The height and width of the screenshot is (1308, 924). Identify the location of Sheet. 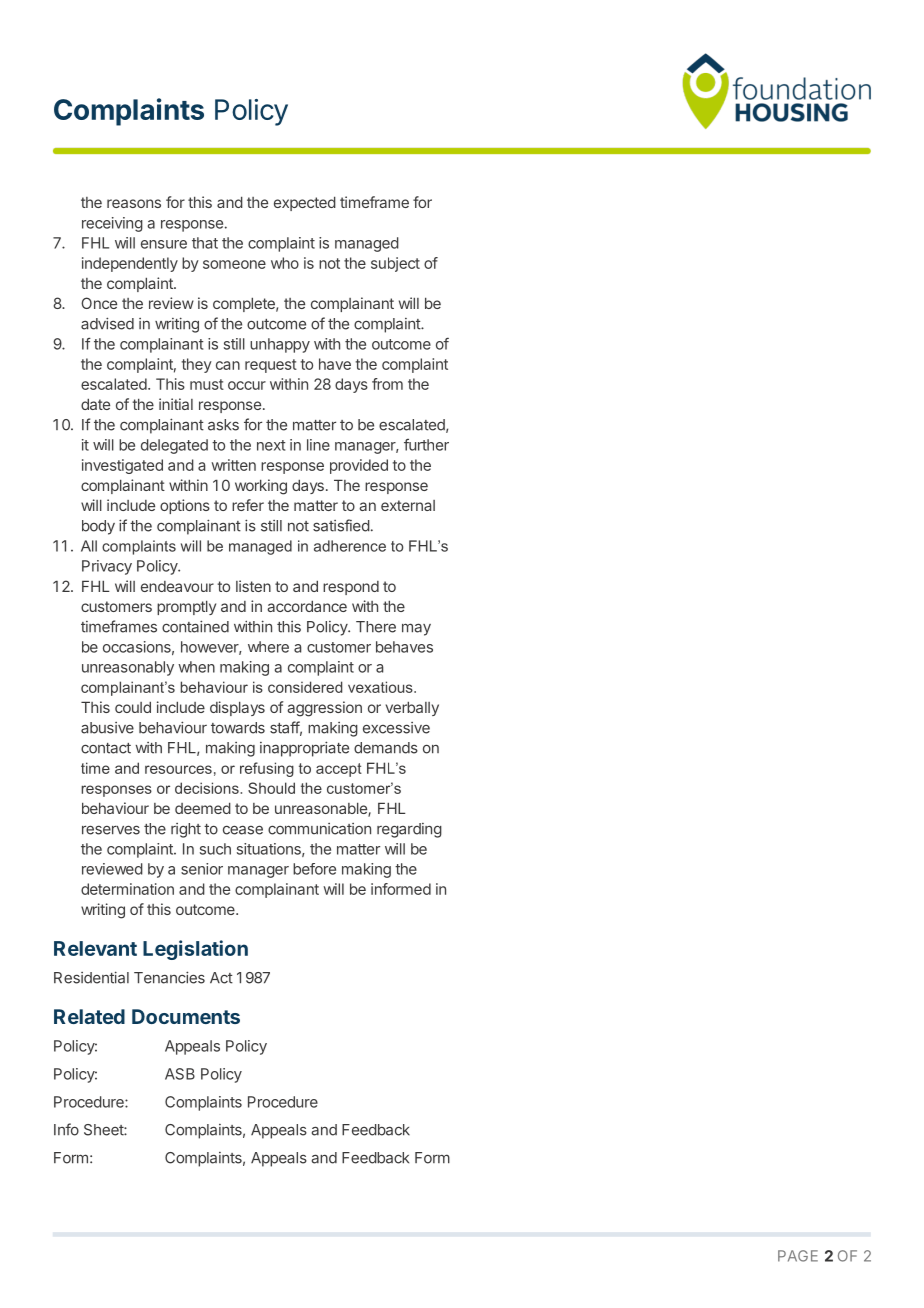
(104, 1130).
